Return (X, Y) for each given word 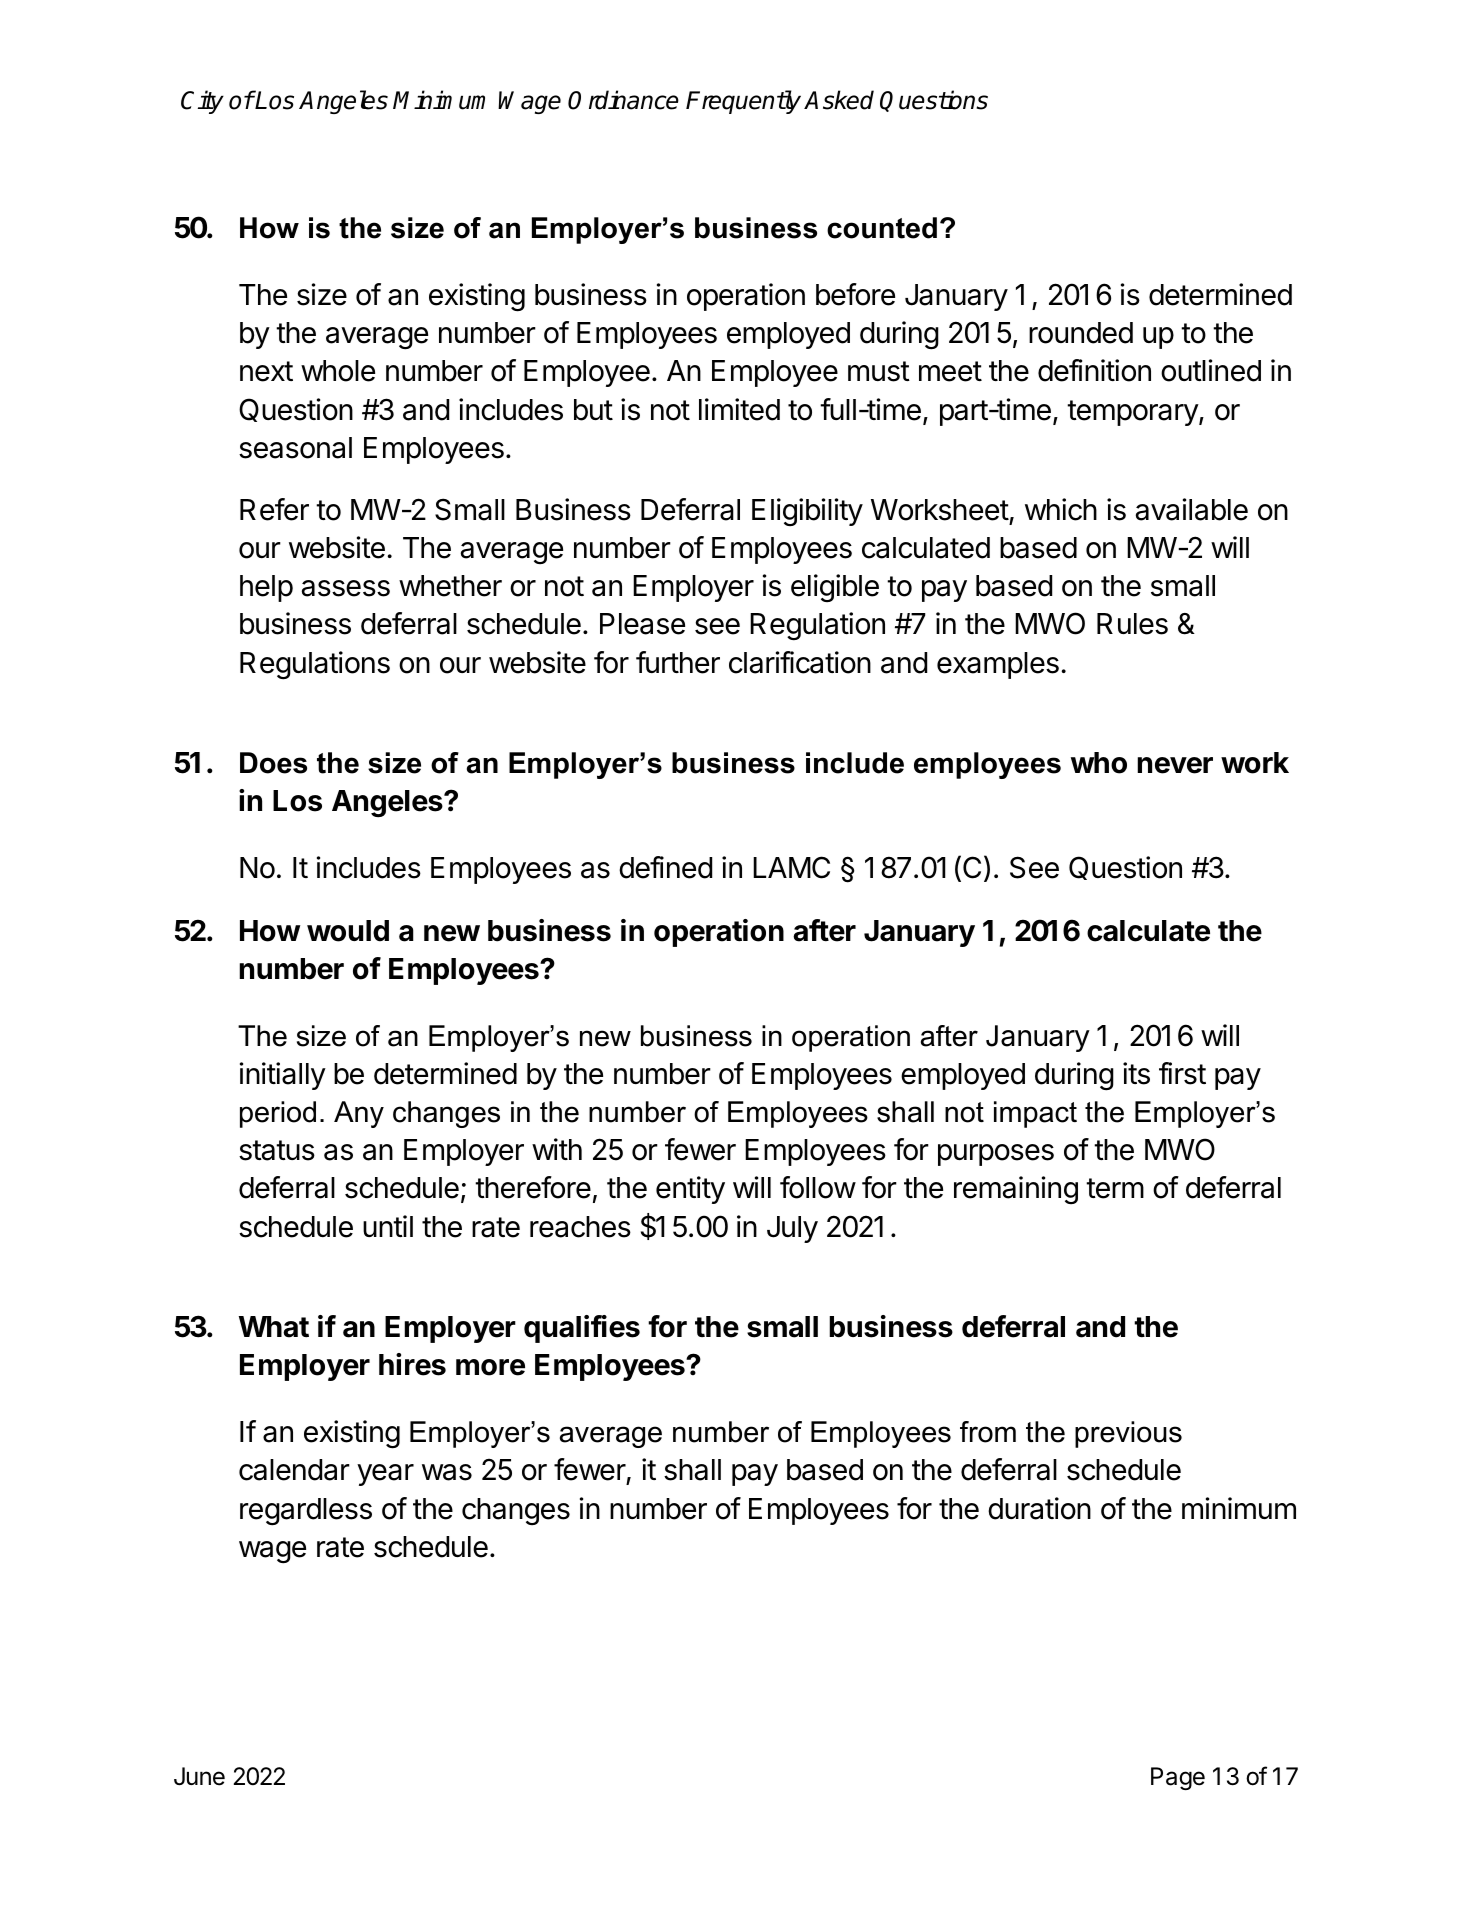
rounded (1081, 333)
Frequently (743, 102)
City (202, 102)
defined (665, 867)
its (1136, 1073)
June (199, 1776)
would (348, 931)
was (447, 1472)
